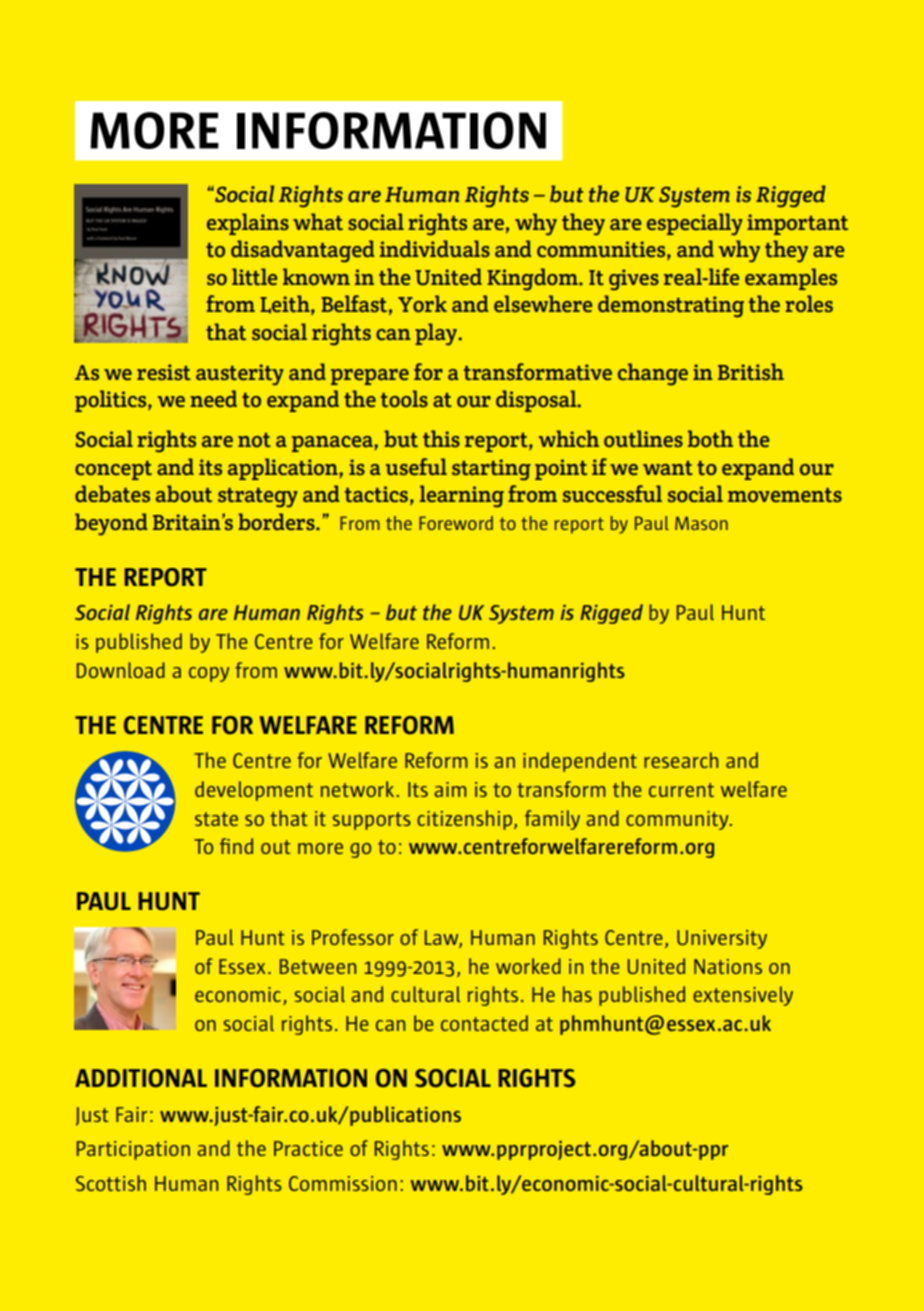  I want to click on individuals, so click(435, 248).
